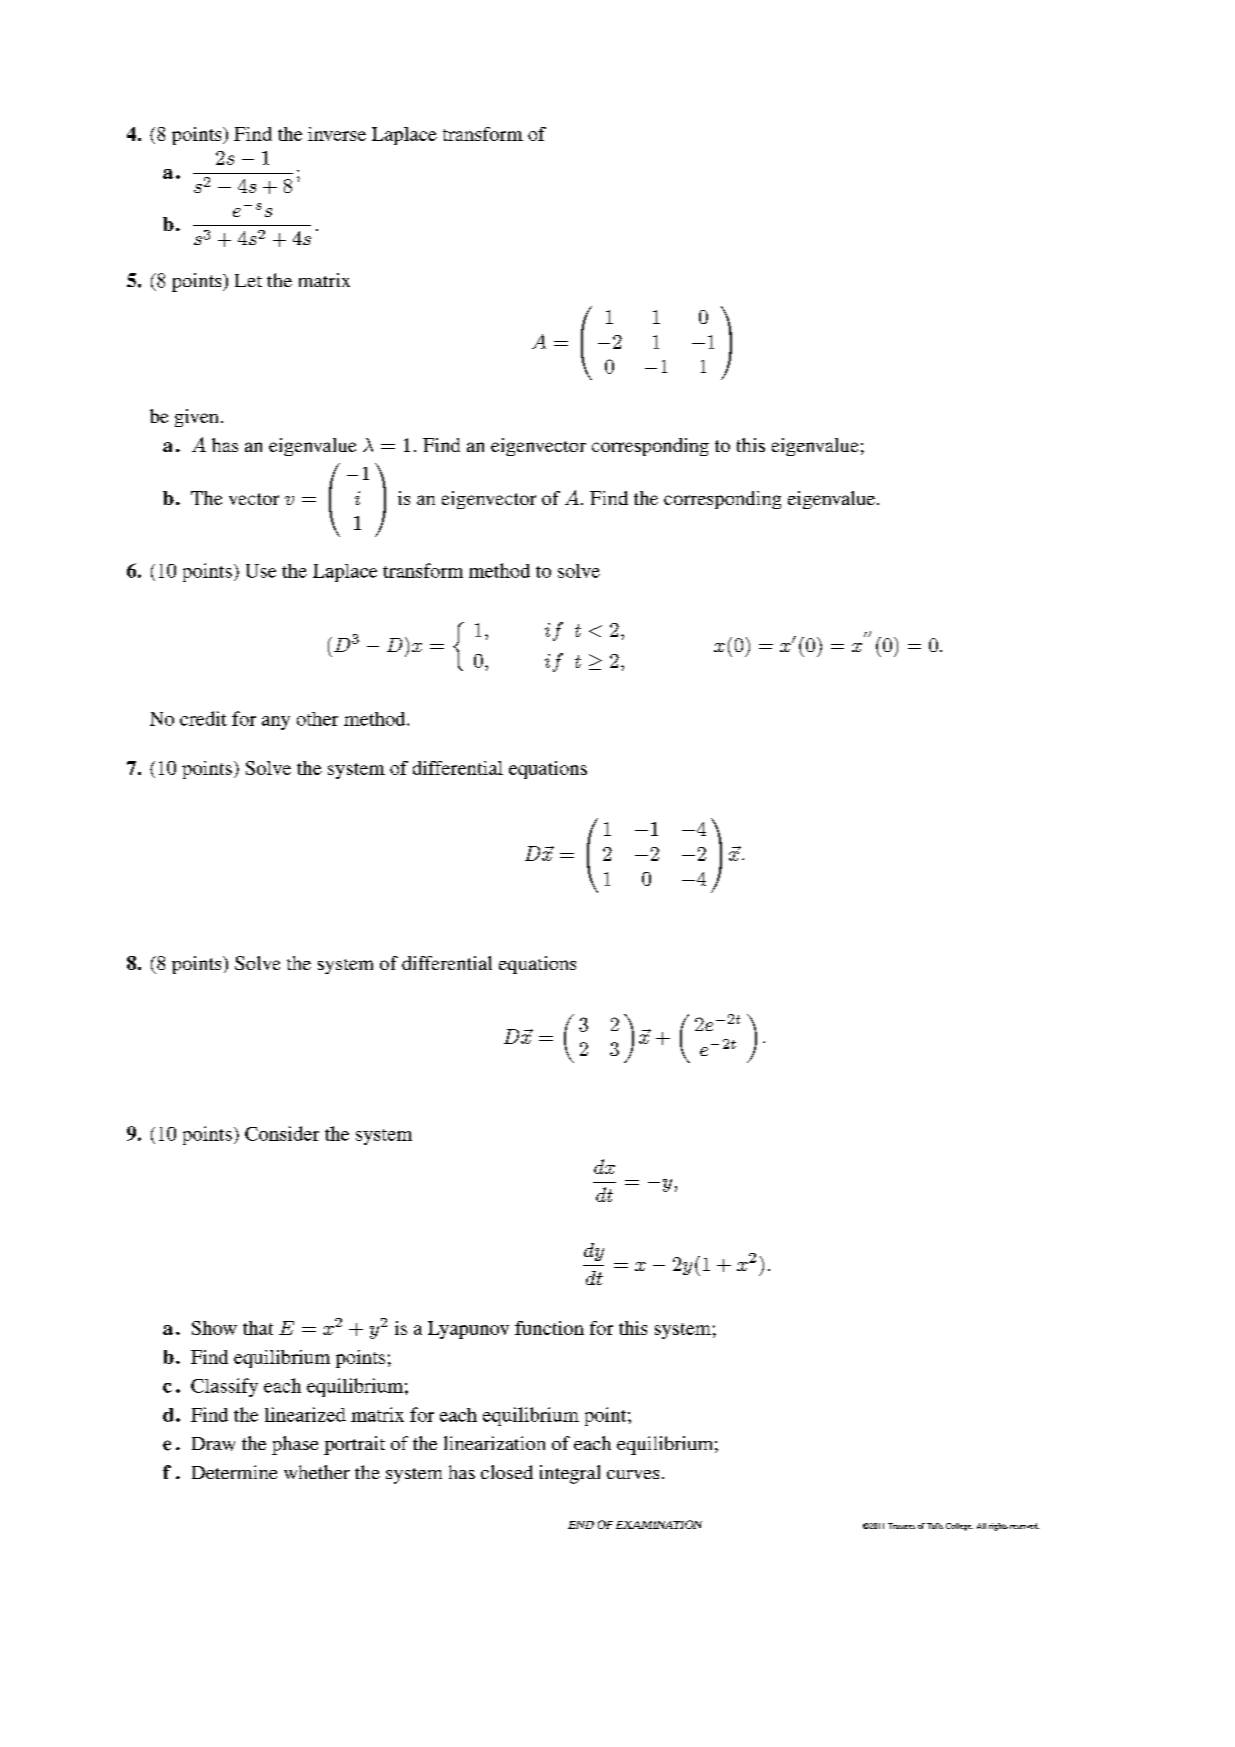 Image resolution: width=1235 pixels, height=1747 pixels. I want to click on given, so click(196, 418).
